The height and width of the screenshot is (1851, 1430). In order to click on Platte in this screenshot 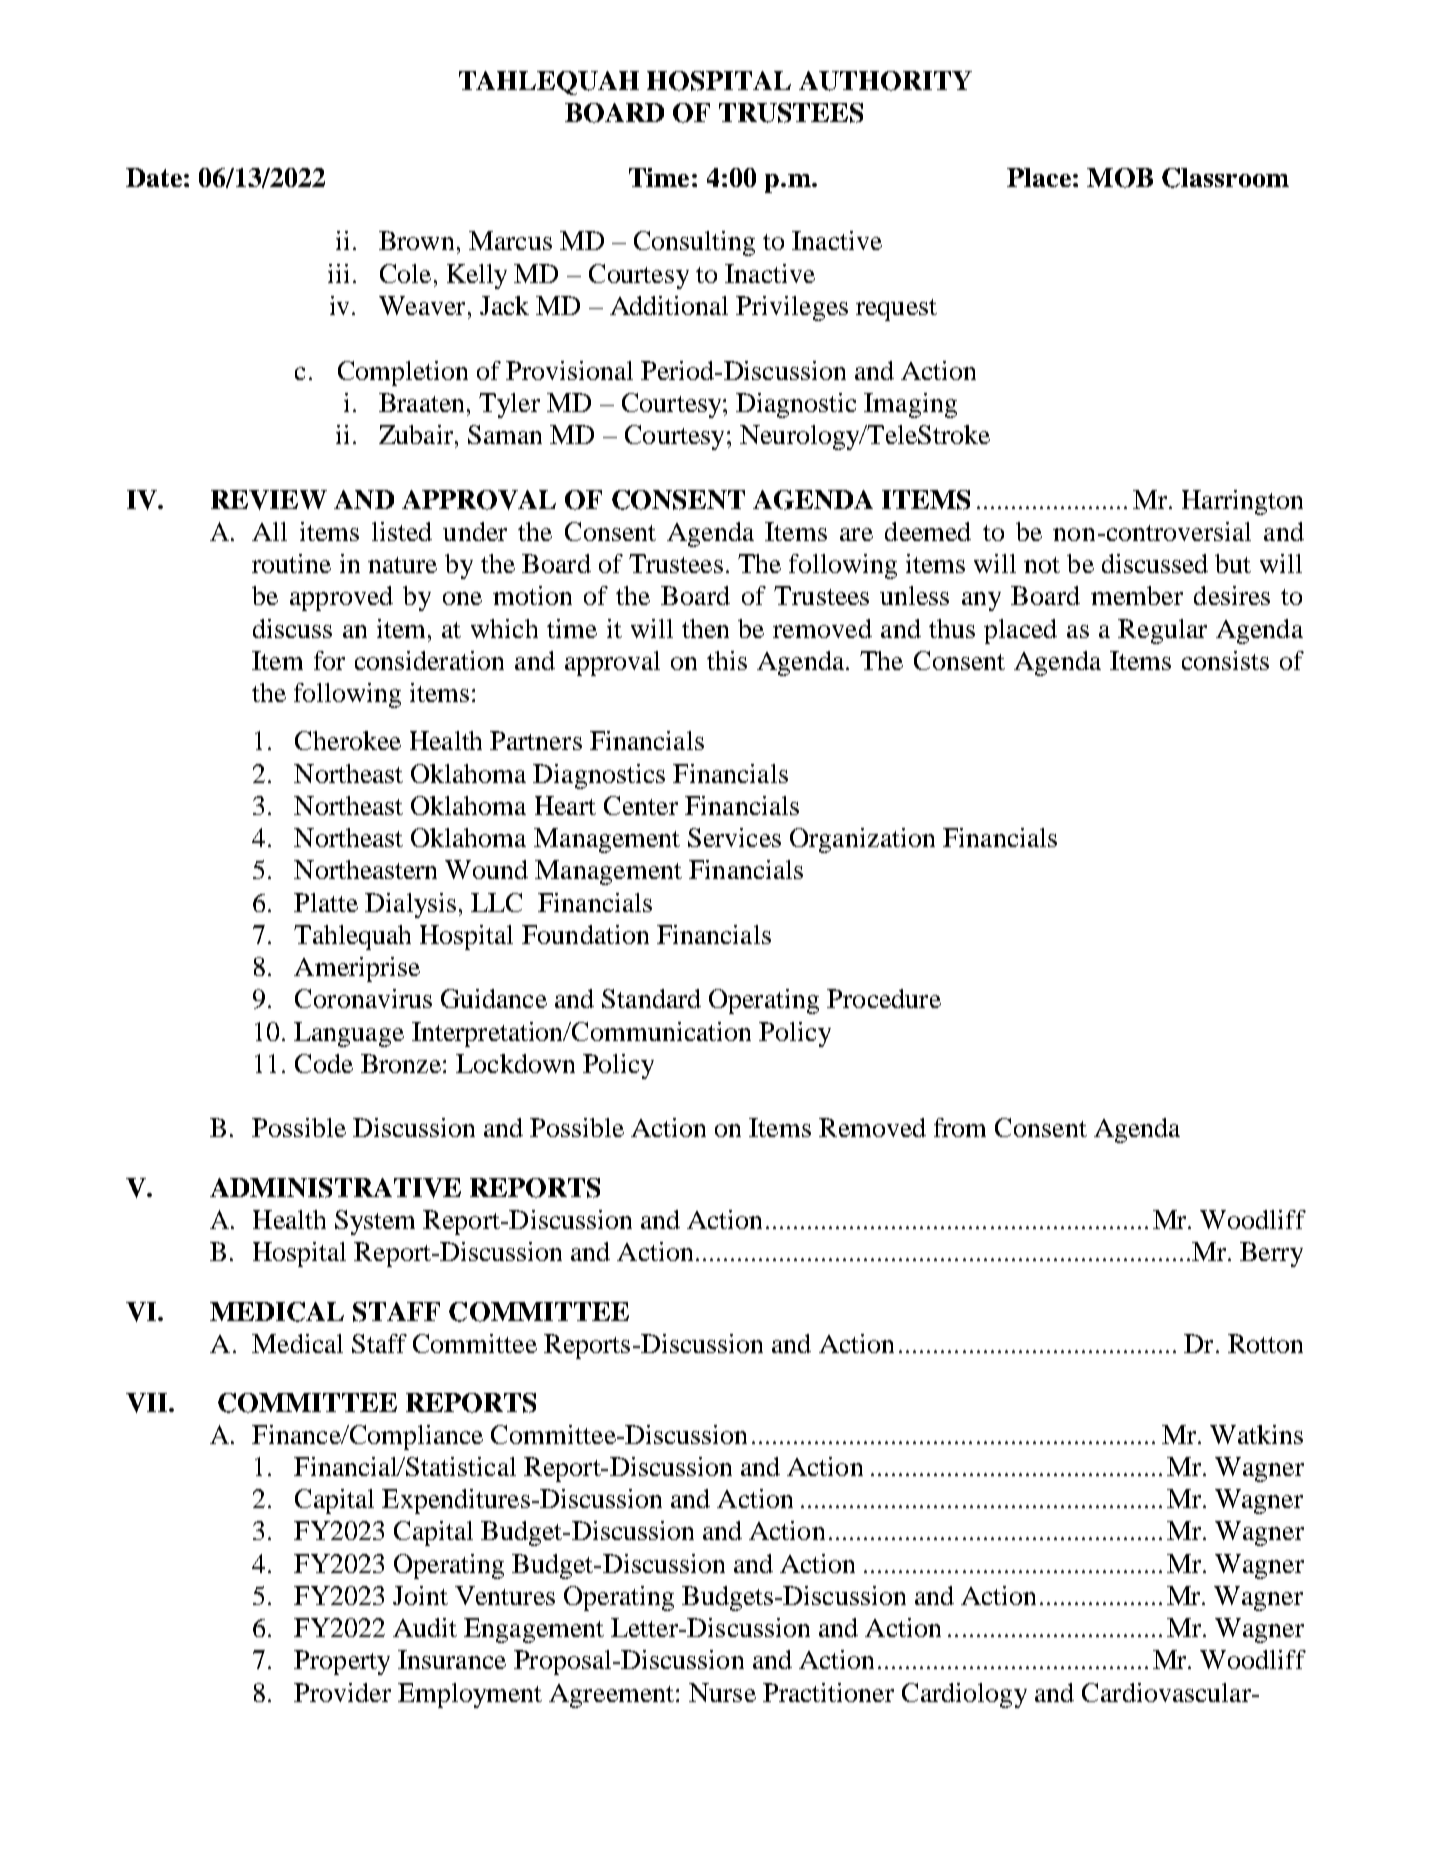, I will do `click(326, 902)`.
